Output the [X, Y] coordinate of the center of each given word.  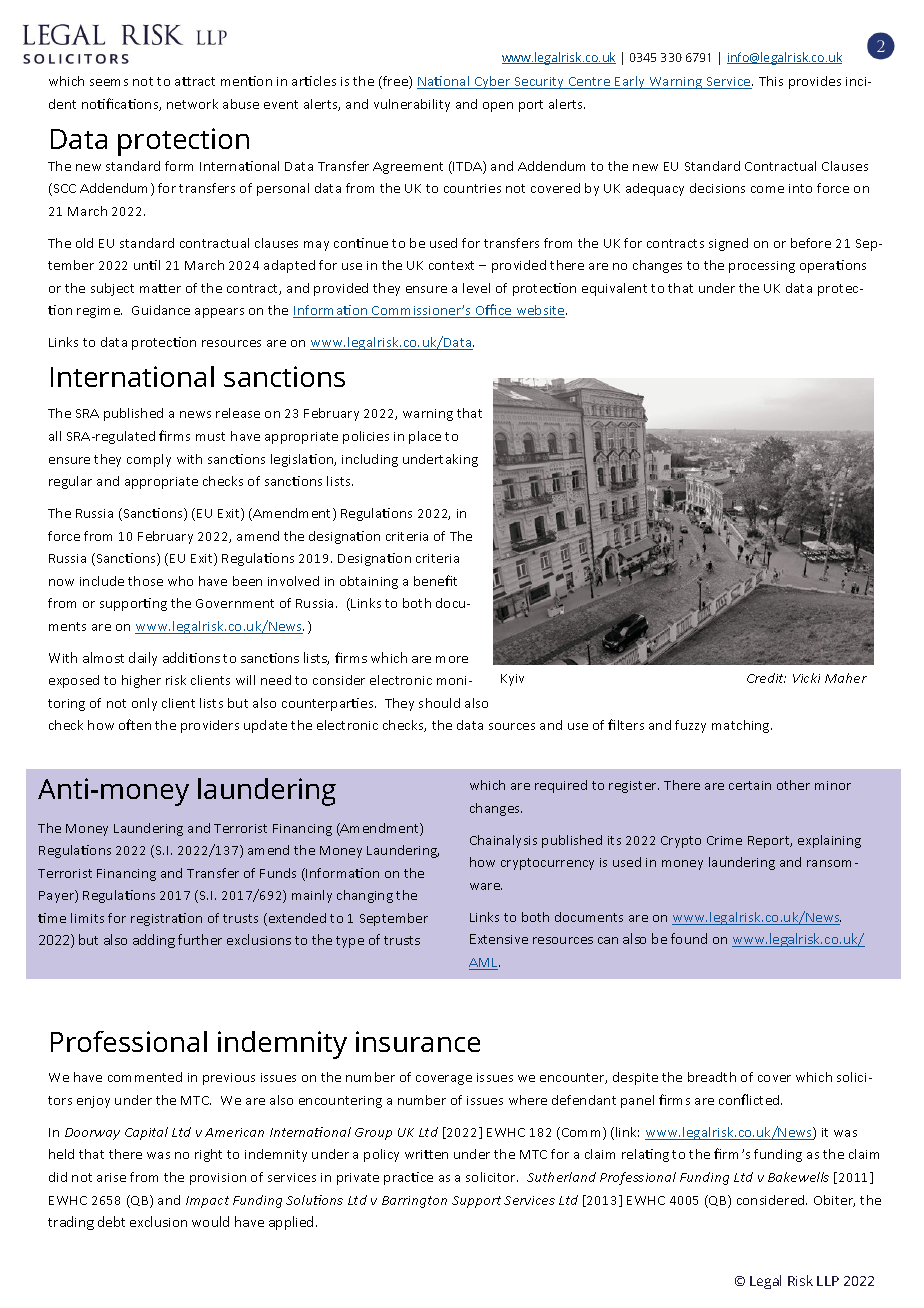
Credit [766, 678]
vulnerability [412, 105]
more [452, 659]
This [771, 81]
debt [111, 1221]
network [192, 104]
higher [141, 681]
